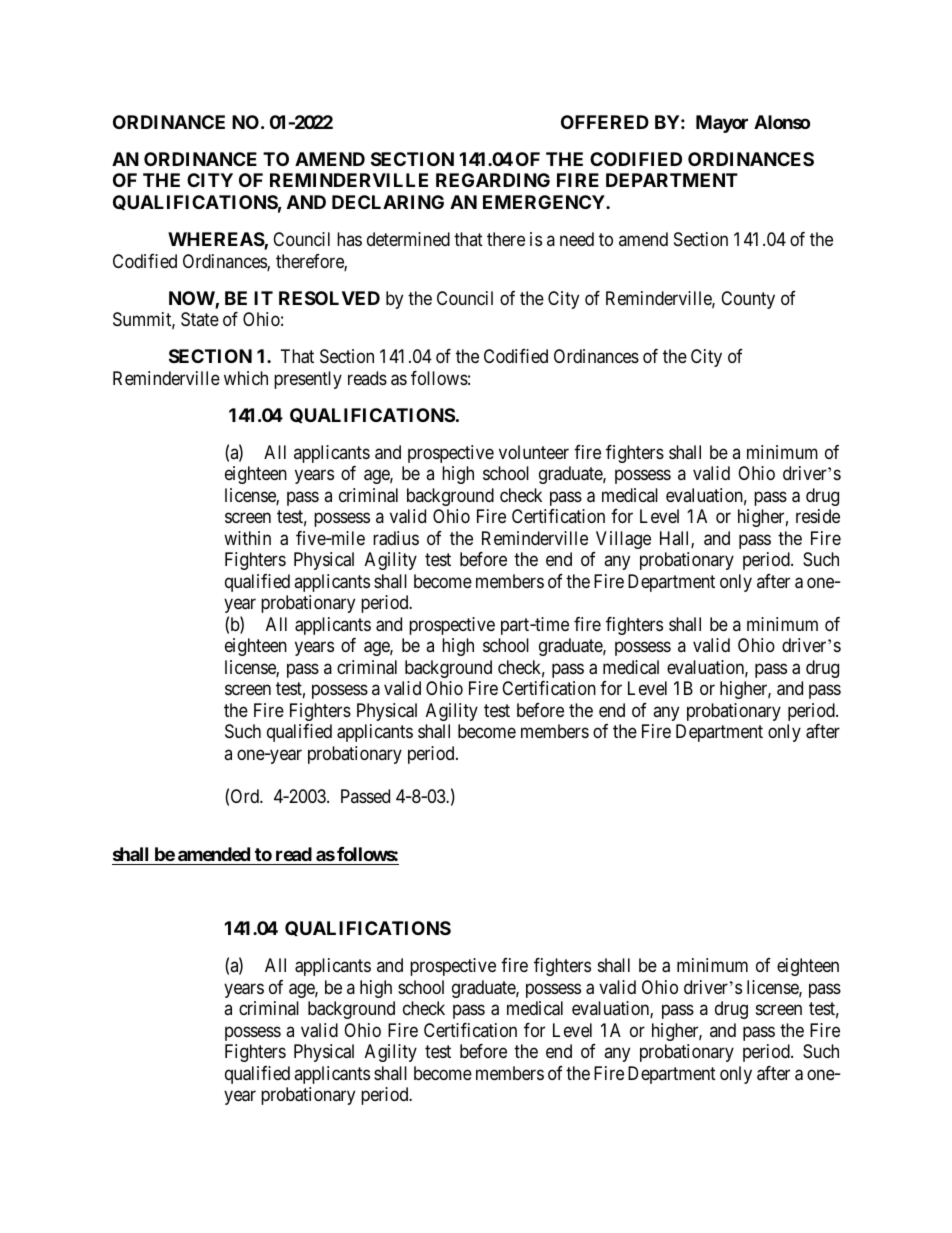 This screenshot has height=1233, width=952. Describe the element at coordinates (818, 516) in the screenshot. I see `reside` at that location.
